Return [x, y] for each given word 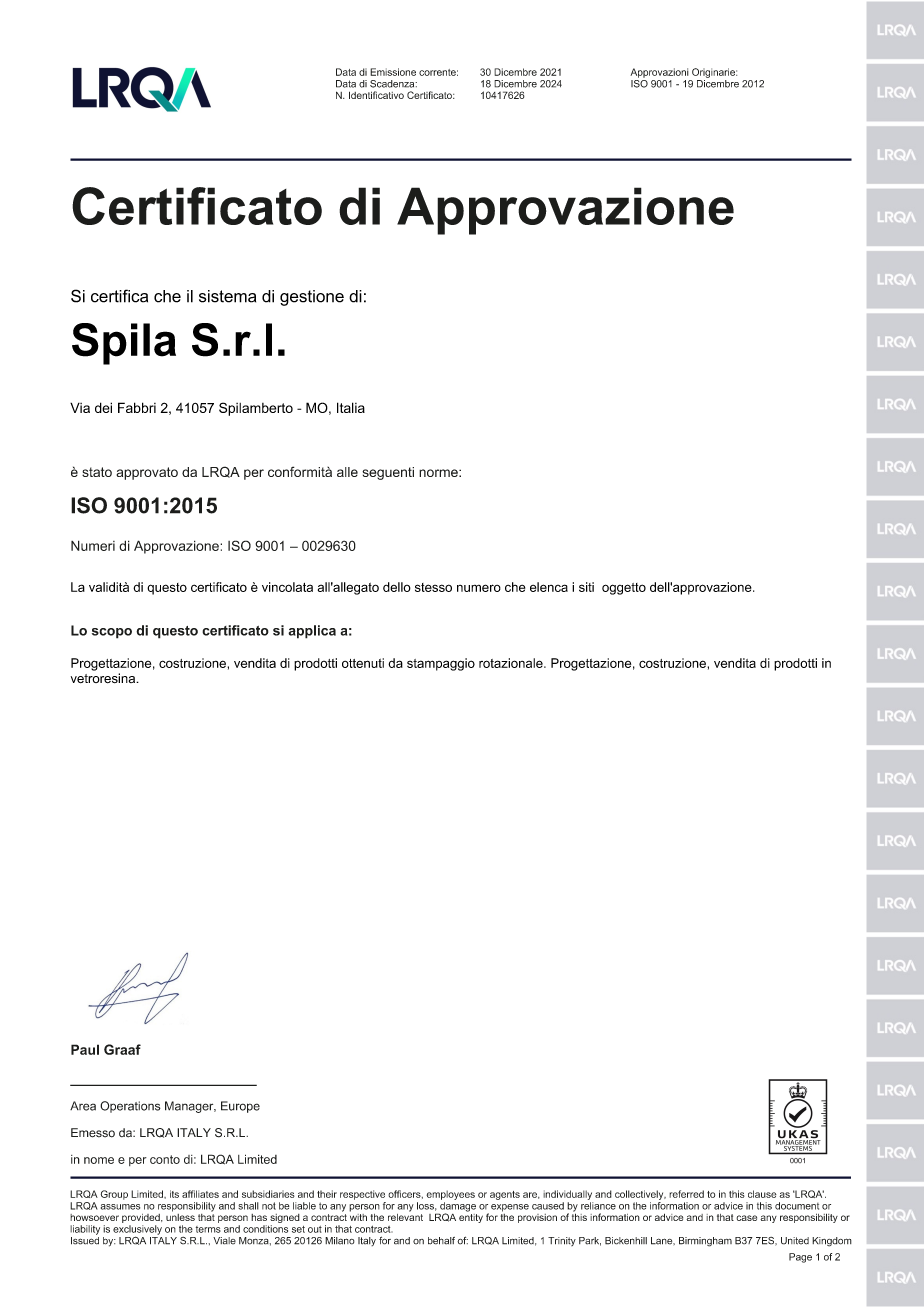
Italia [351, 407]
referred [686, 1194]
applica [312, 632]
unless [180, 1216]
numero [479, 588]
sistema [227, 296]
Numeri [93, 545]
